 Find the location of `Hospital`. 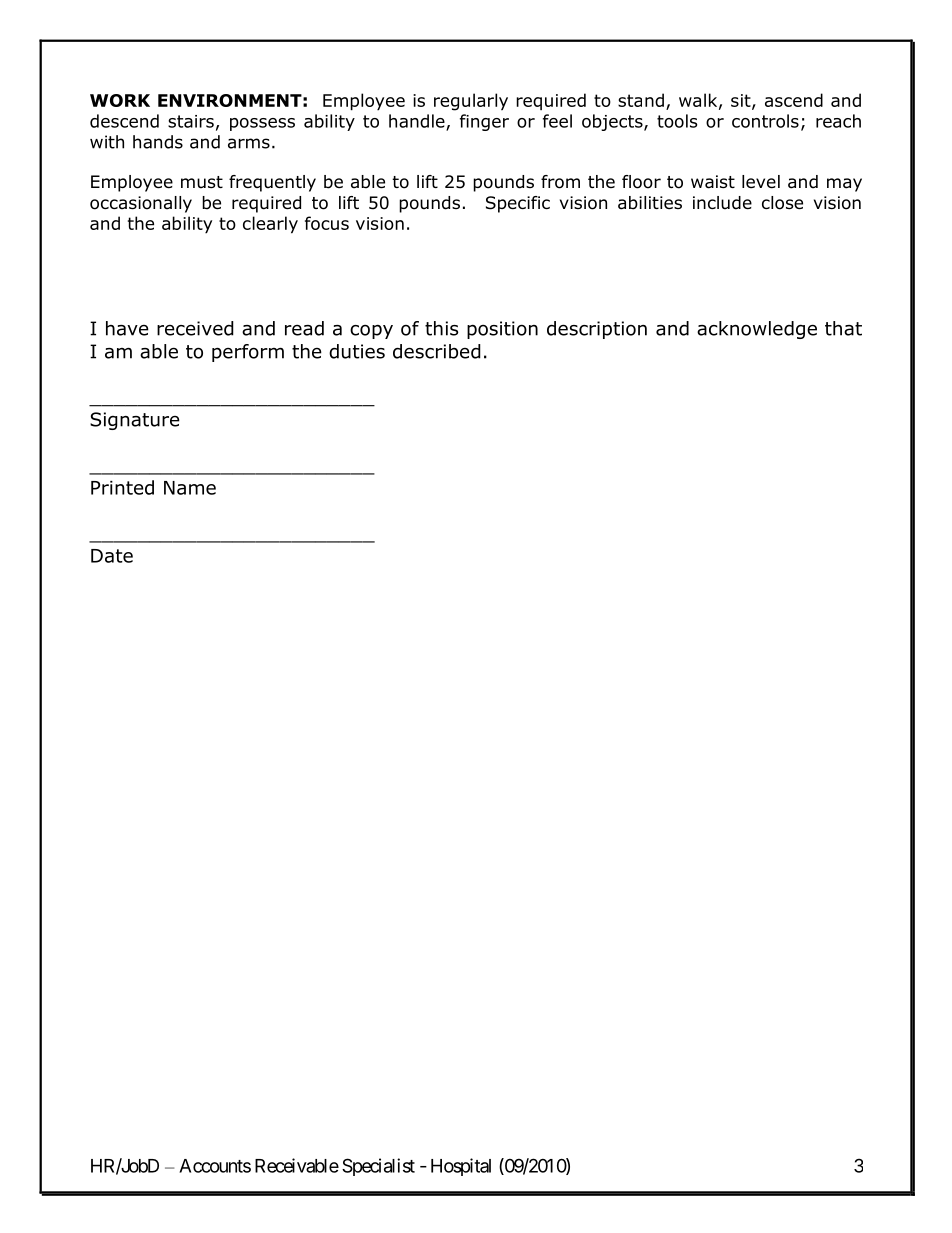

Hospital is located at coordinates (461, 1167).
